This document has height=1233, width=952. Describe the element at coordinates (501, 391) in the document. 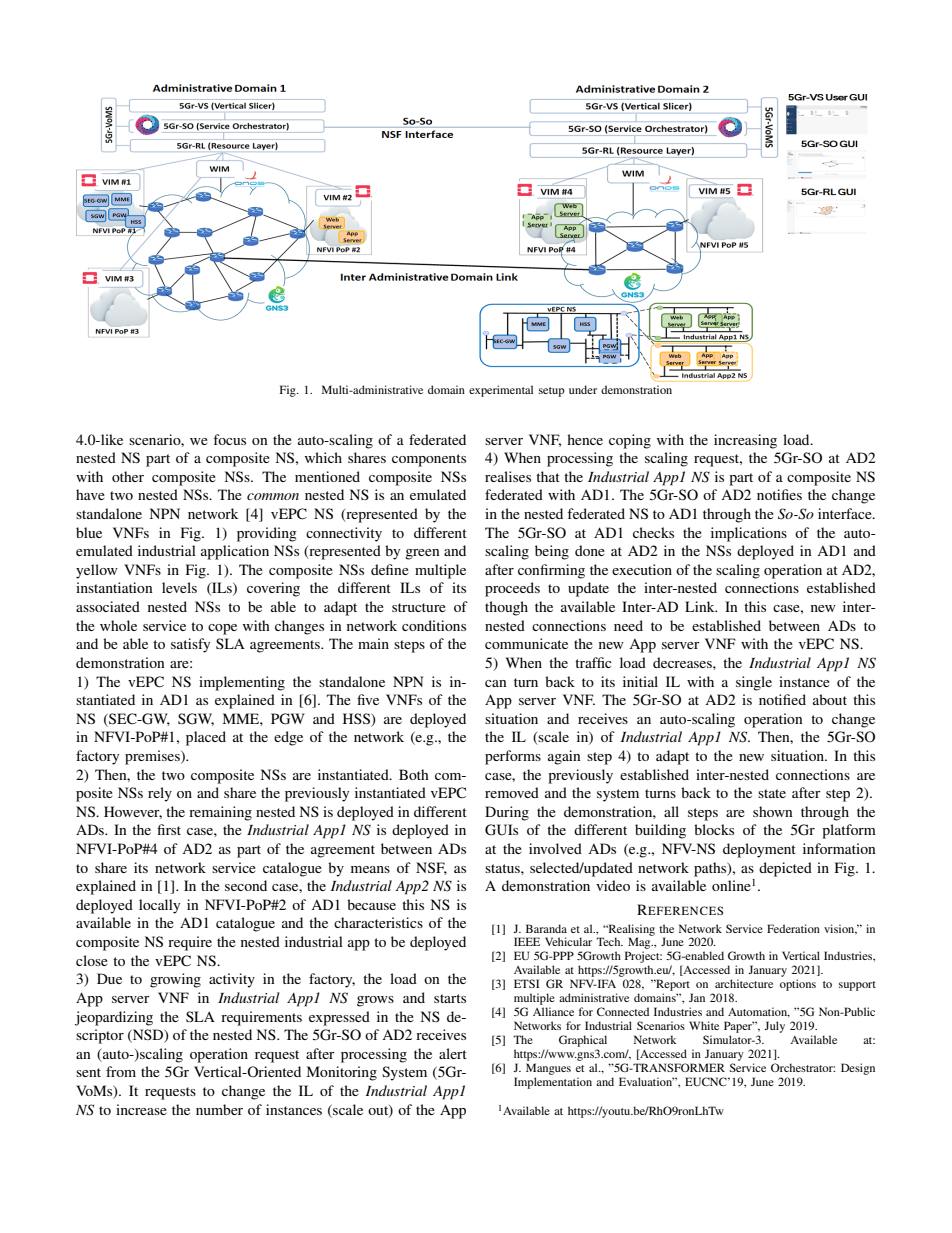

I see `experimental` at that location.
